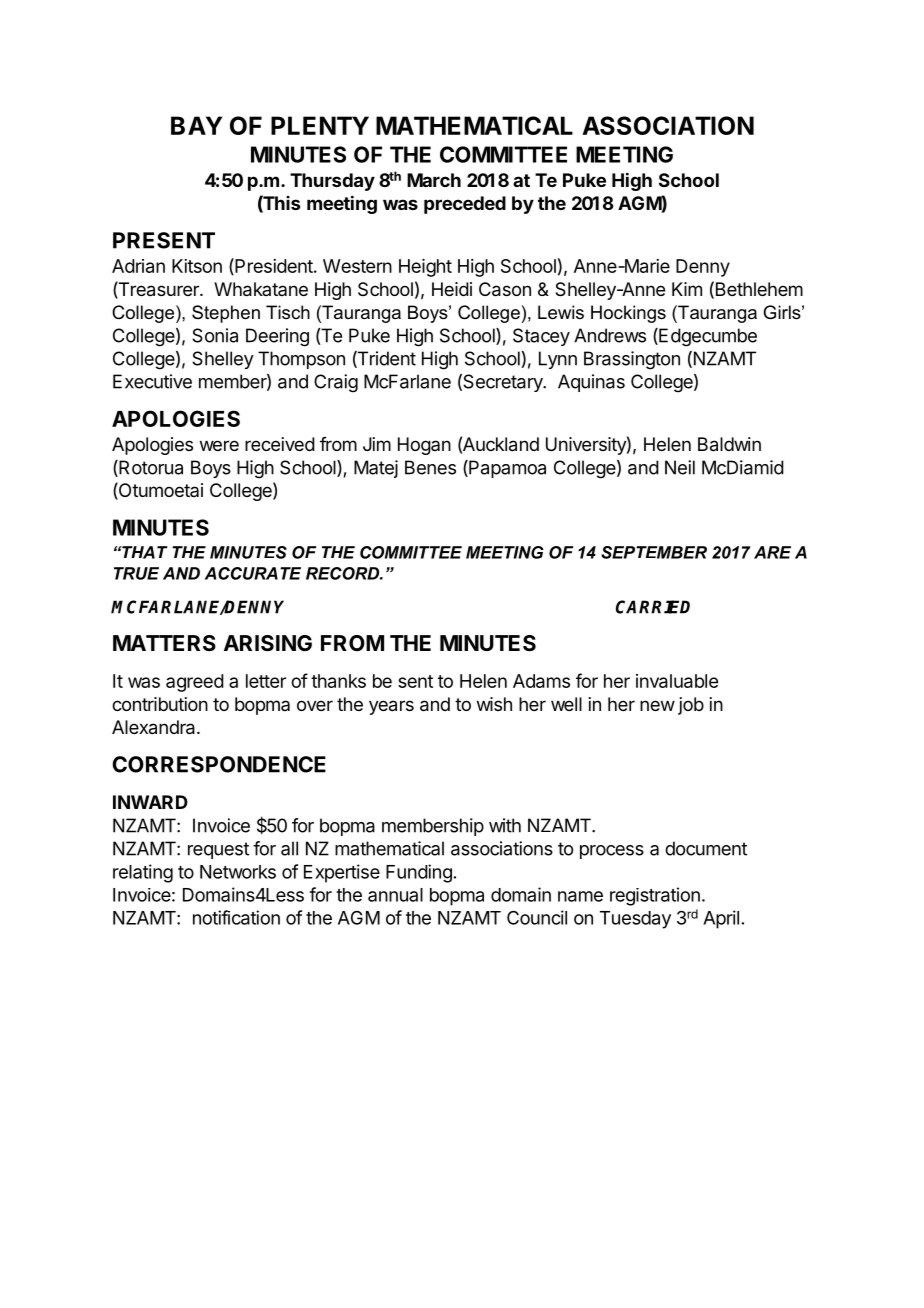 The height and width of the image is (1308, 924). I want to click on Baldwin, so click(729, 444).
